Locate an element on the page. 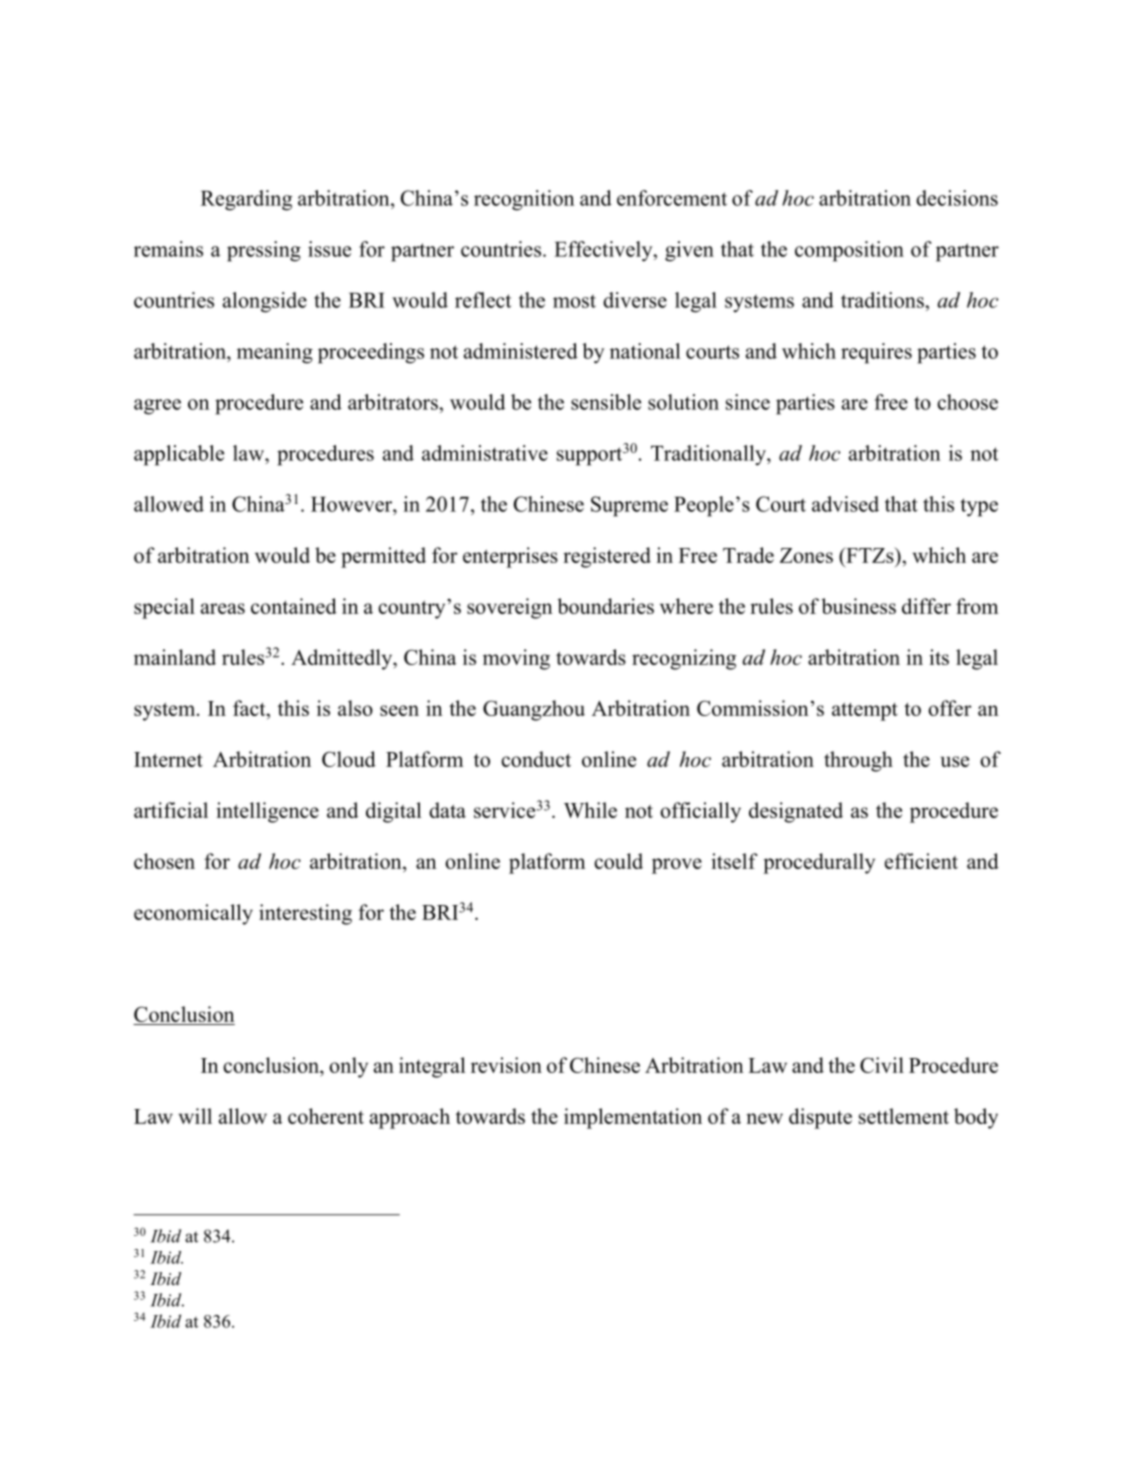  revision is located at coordinates (506, 1065).
